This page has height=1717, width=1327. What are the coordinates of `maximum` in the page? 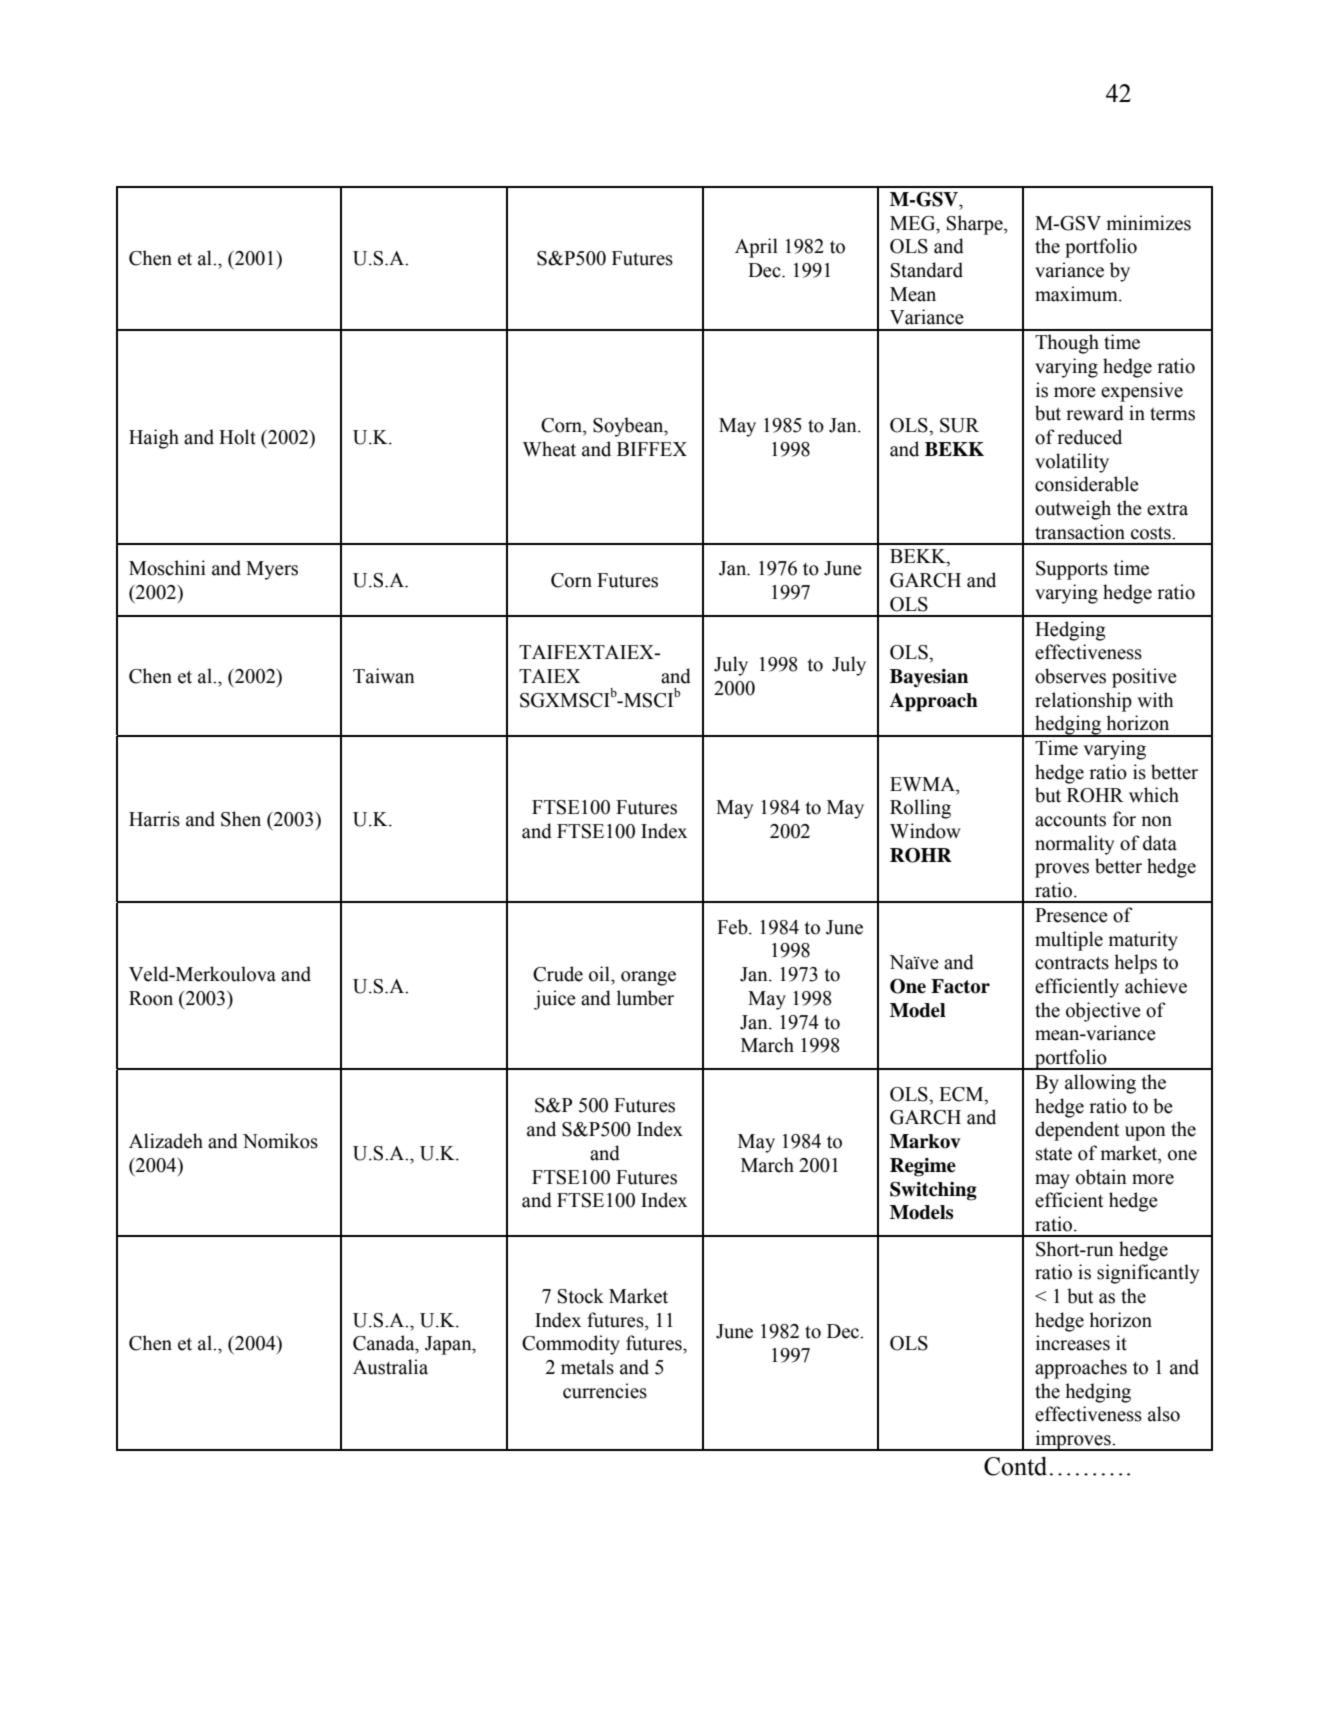 It's located at (1077, 294).
